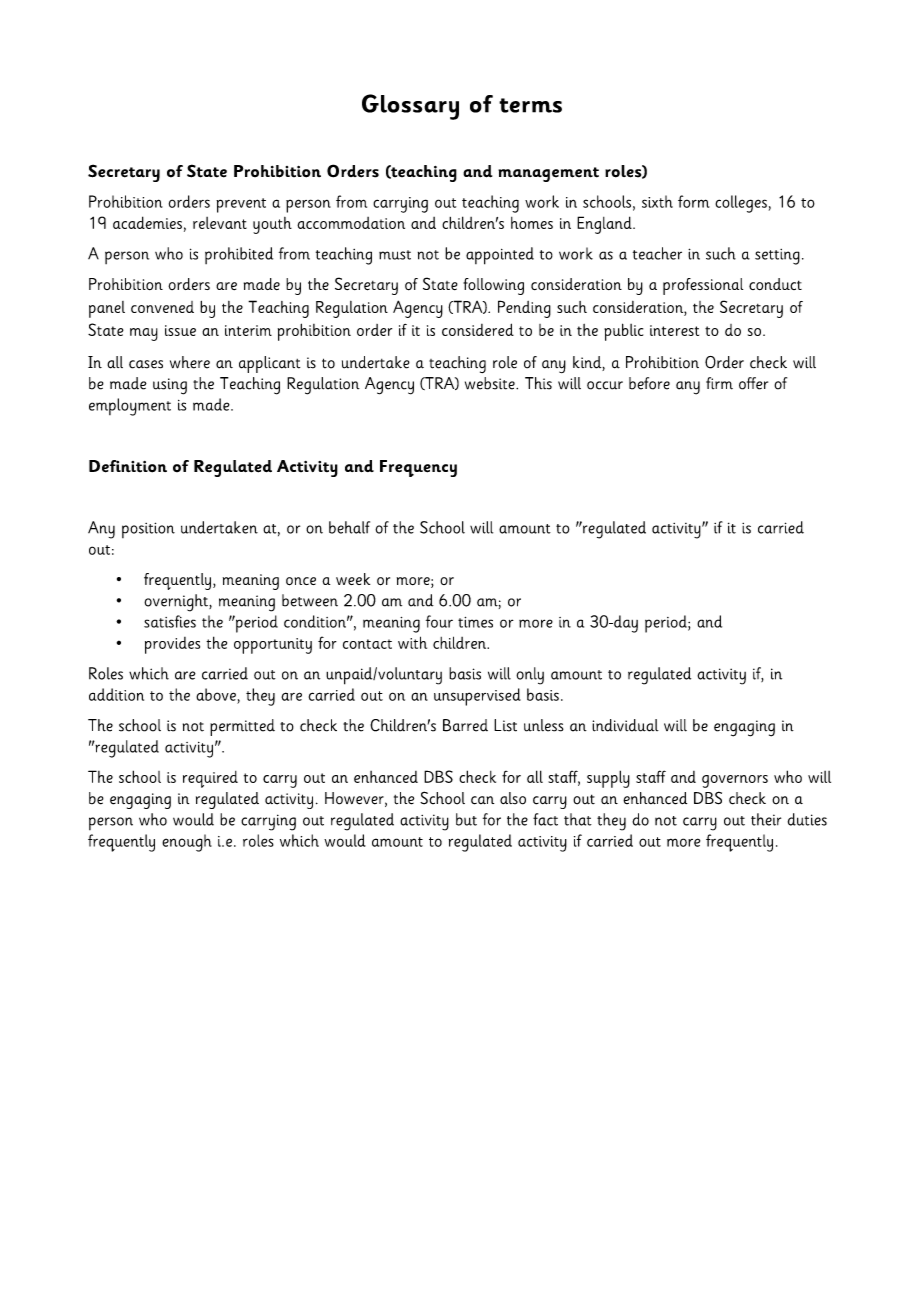  I want to click on prevent, so click(241, 205).
